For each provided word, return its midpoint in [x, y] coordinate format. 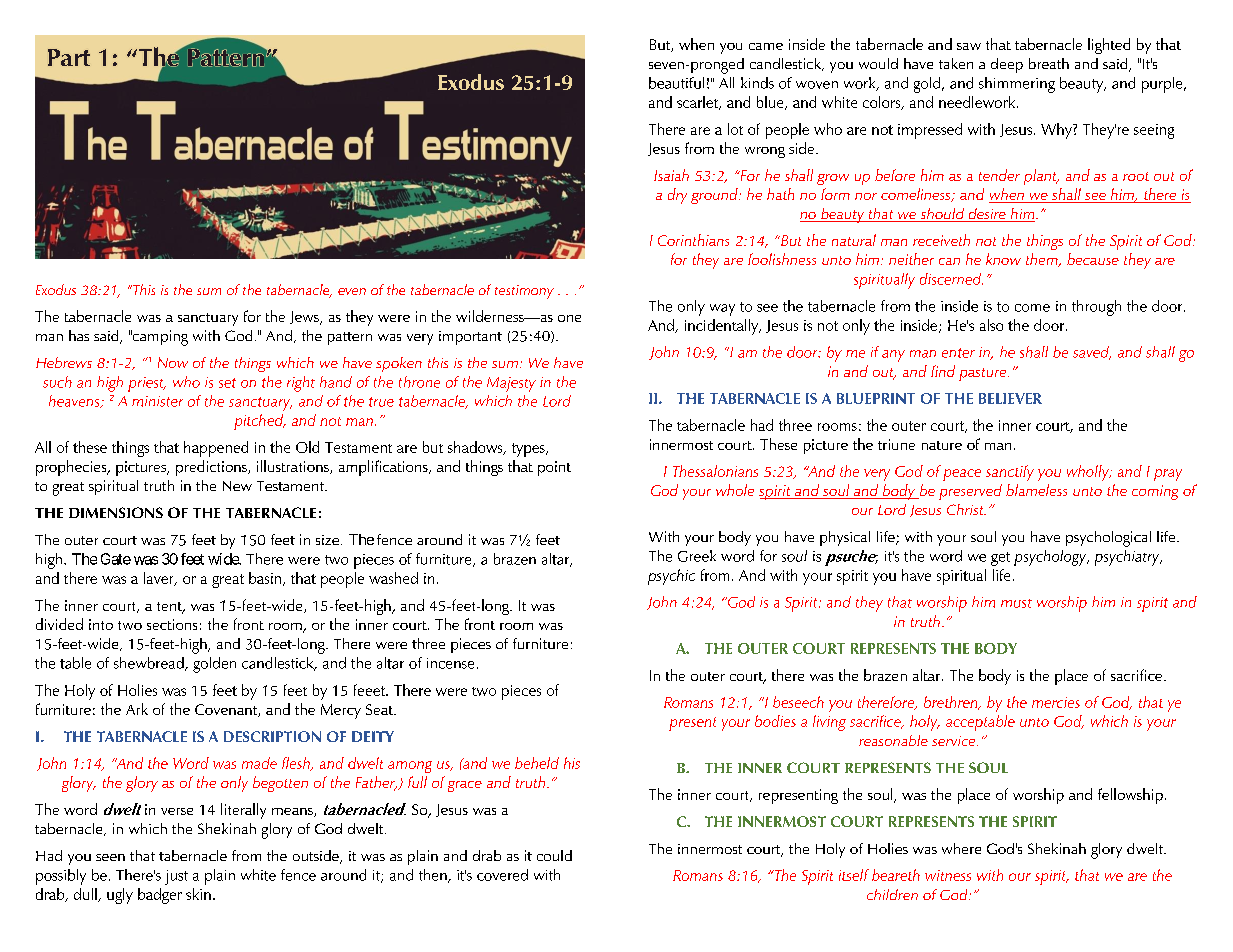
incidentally [723, 327]
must [1016, 603]
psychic [671, 577]
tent [171, 607]
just [176, 877]
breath [1049, 63]
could [554, 855]
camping [159, 338]
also [991, 325]
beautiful [676, 83]
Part [69, 57]
